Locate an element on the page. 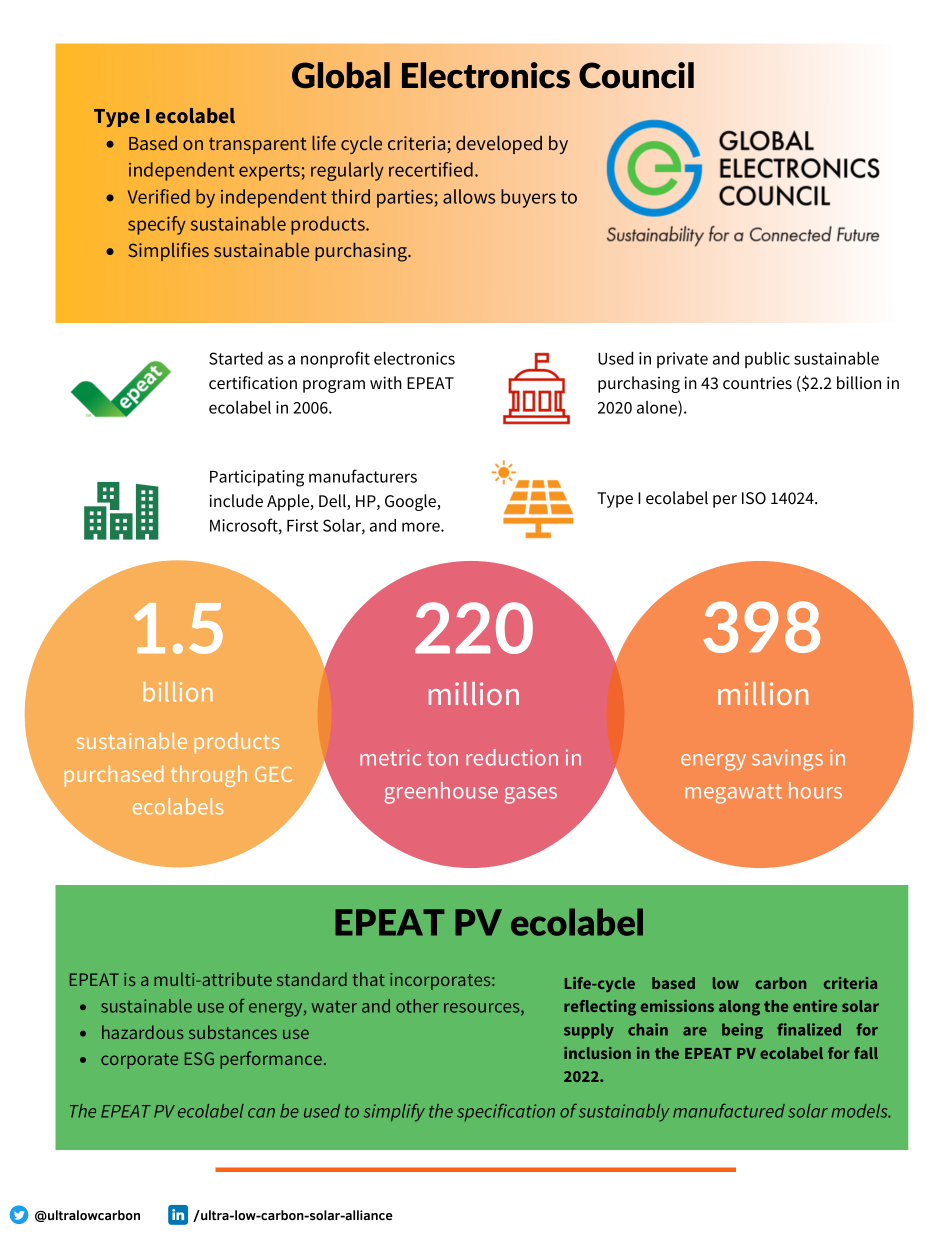 The height and width of the page is (1233, 952). reduction is located at coordinates (512, 757).
